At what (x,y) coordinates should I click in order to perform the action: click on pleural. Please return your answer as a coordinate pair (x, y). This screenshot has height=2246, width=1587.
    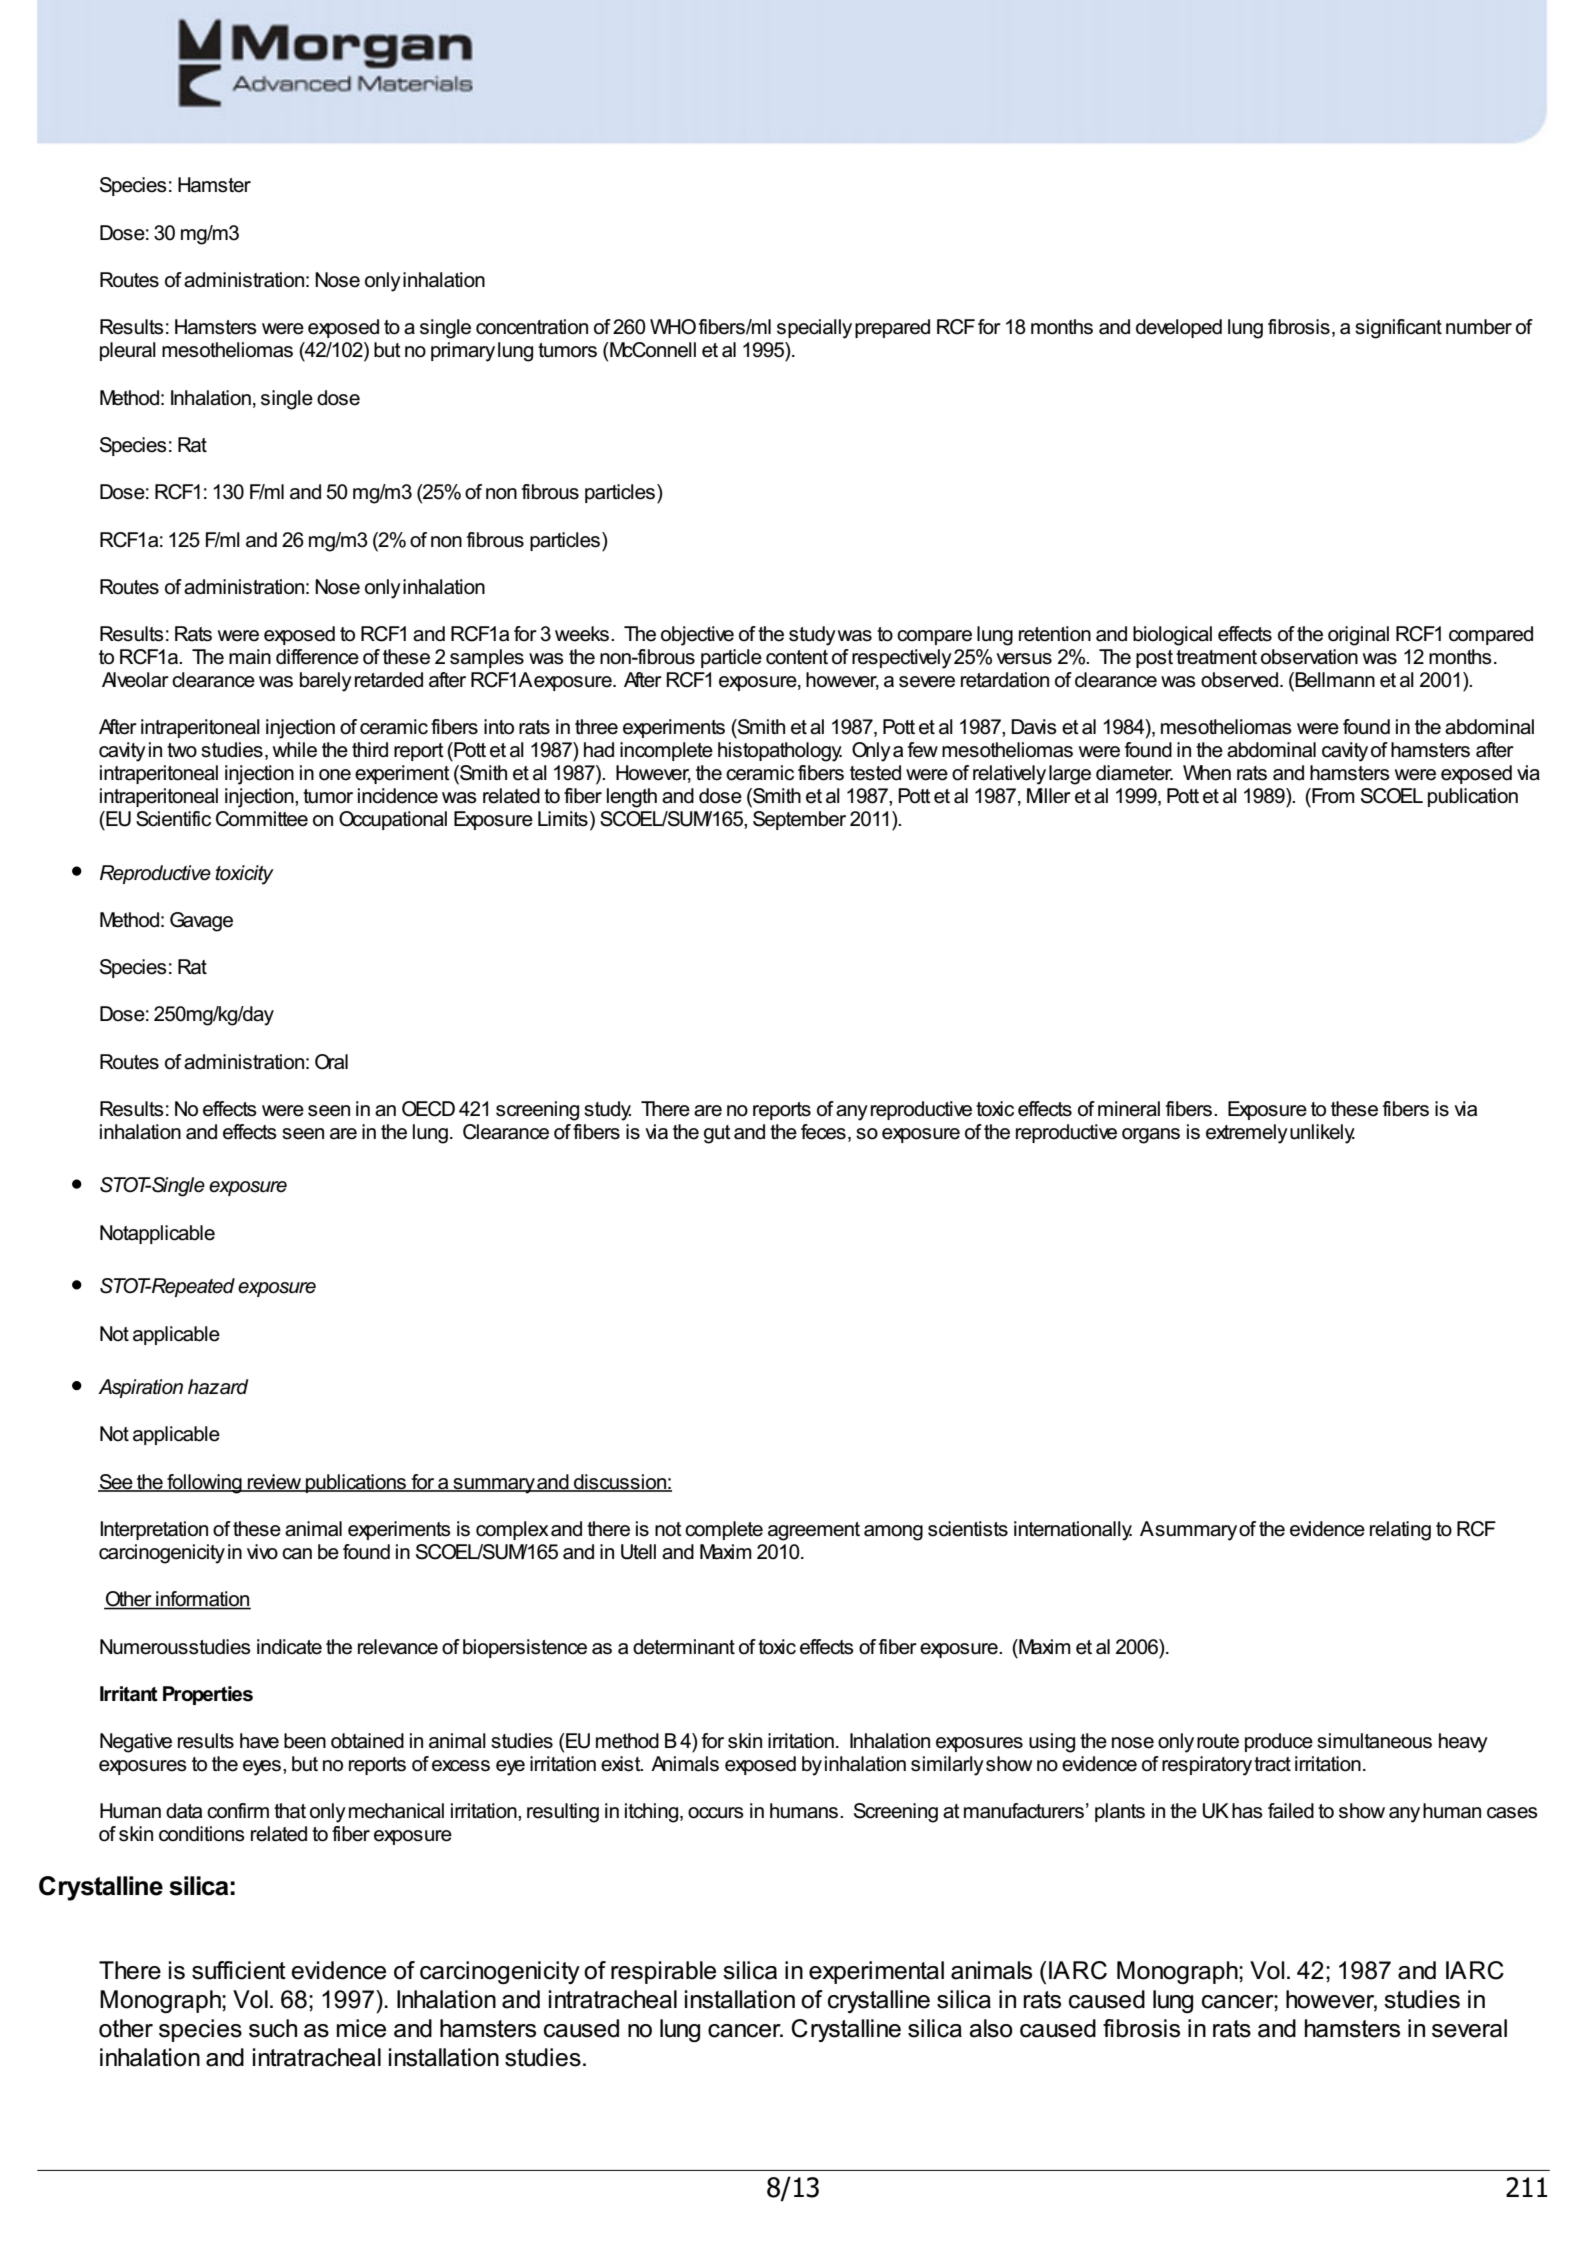
    Looking at the image, I should click on (128, 351).
